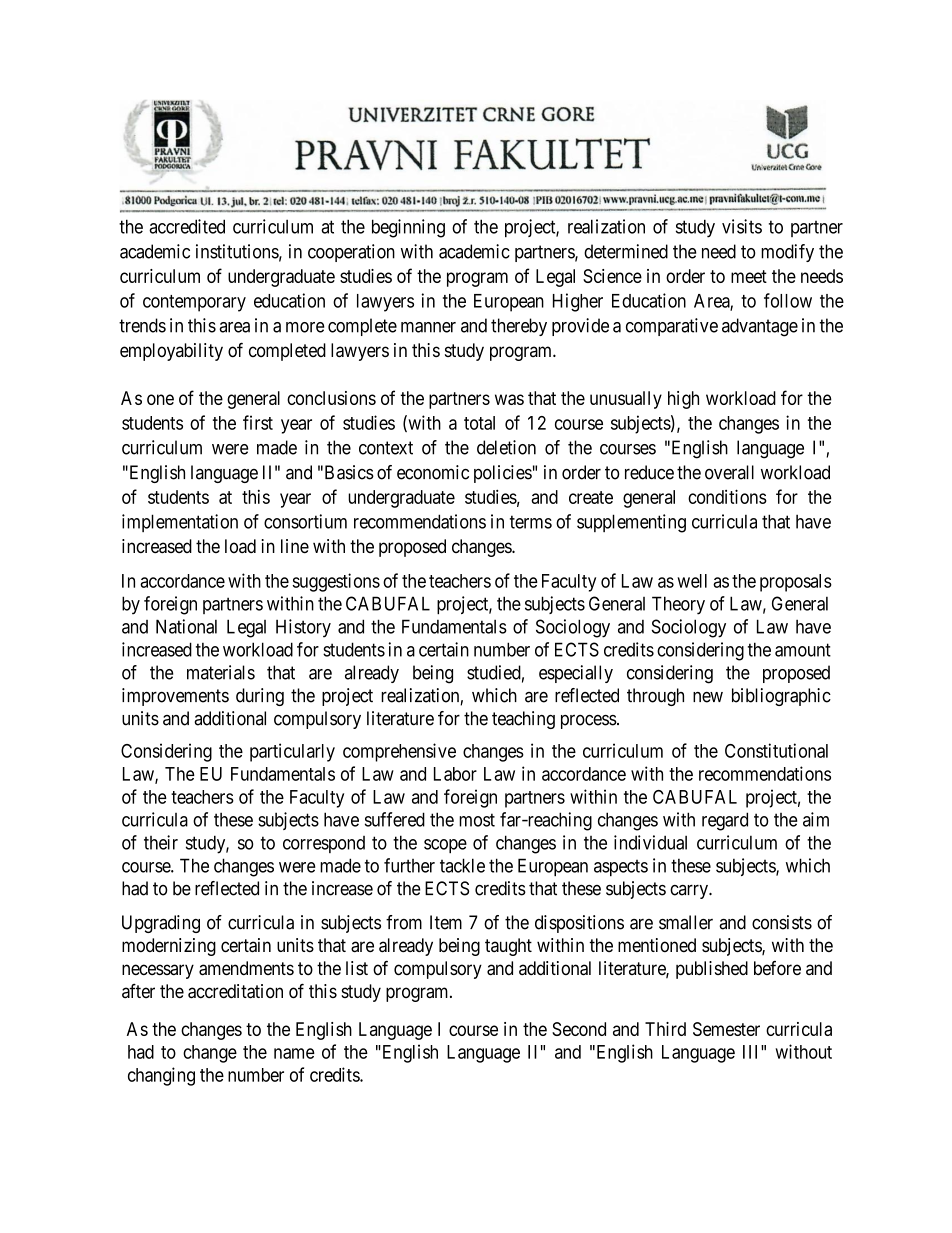 The height and width of the screenshot is (1233, 952). Describe the element at coordinates (531, 522) in the screenshot. I see `terms` at that location.
